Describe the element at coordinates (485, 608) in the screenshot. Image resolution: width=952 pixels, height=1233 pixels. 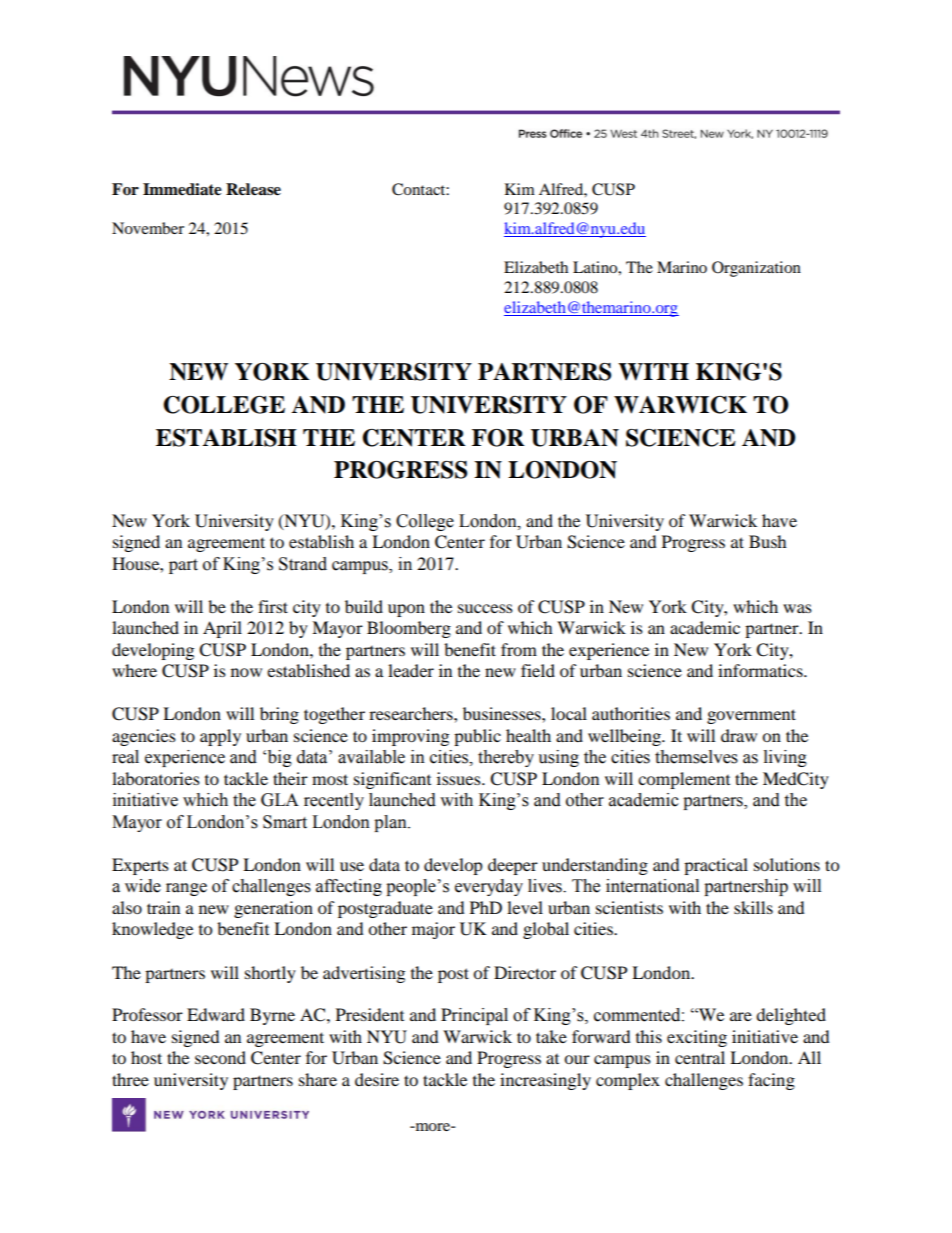
I see `success` at that location.
